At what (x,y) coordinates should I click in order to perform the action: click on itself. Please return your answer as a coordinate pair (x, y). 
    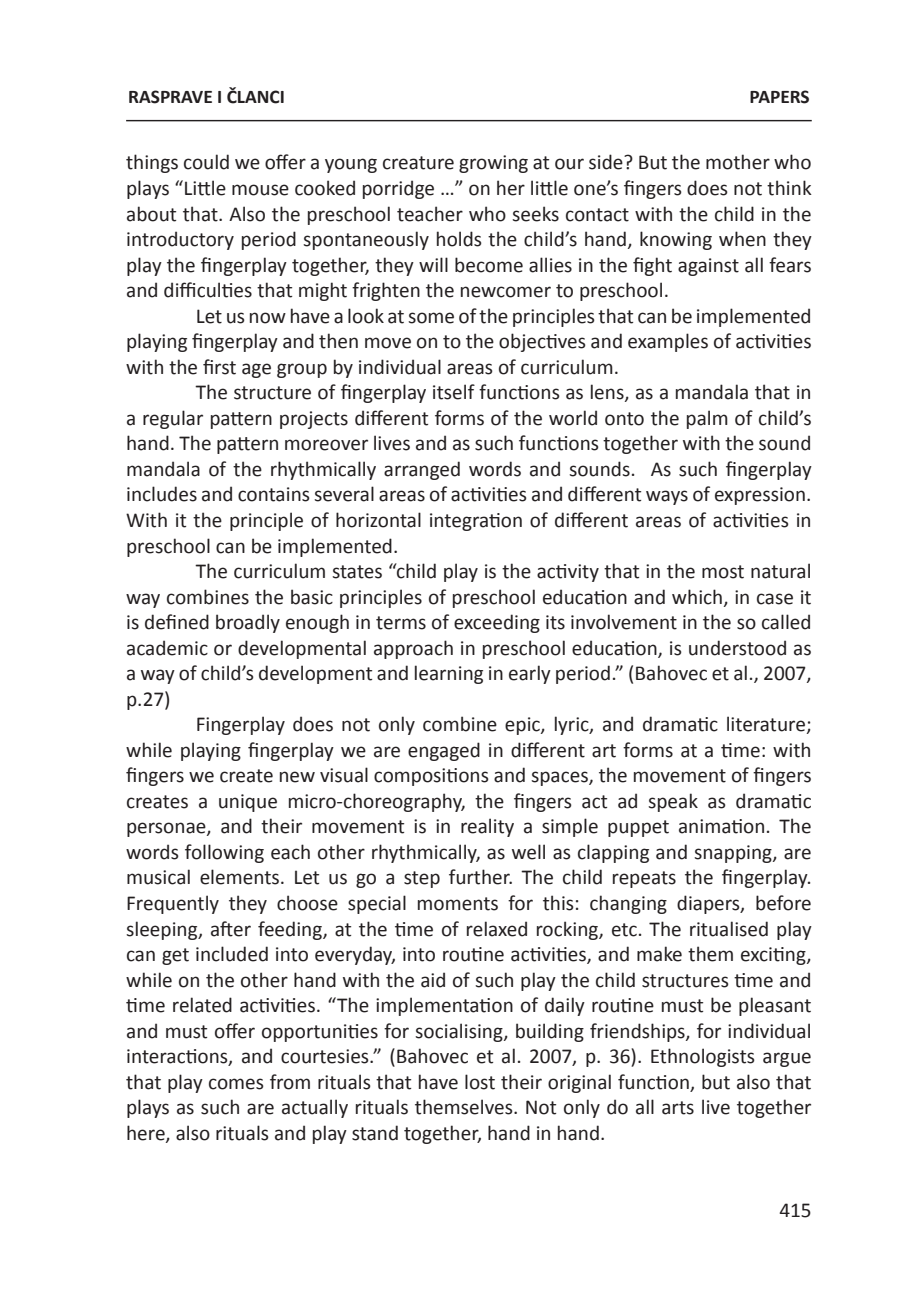
    Looking at the image, I should click on (454, 392).
